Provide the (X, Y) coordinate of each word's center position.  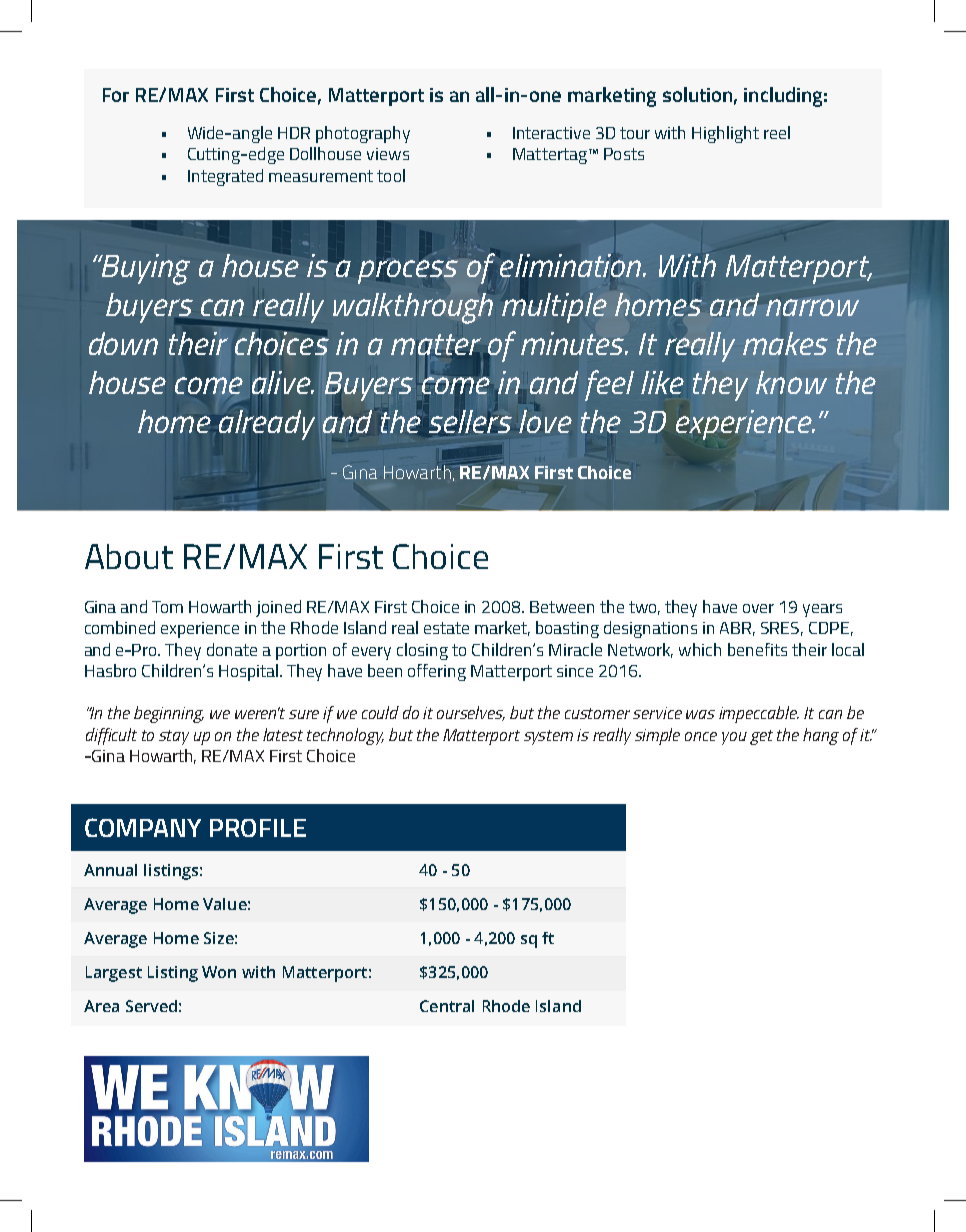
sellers (470, 422)
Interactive (551, 133)
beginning (169, 714)
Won (219, 972)
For (116, 95)
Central (447, 1006)
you (734, 738)
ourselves (471, 713)
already (267, 425)
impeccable (759, 714)
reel (777, 132)
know (791, 382)
